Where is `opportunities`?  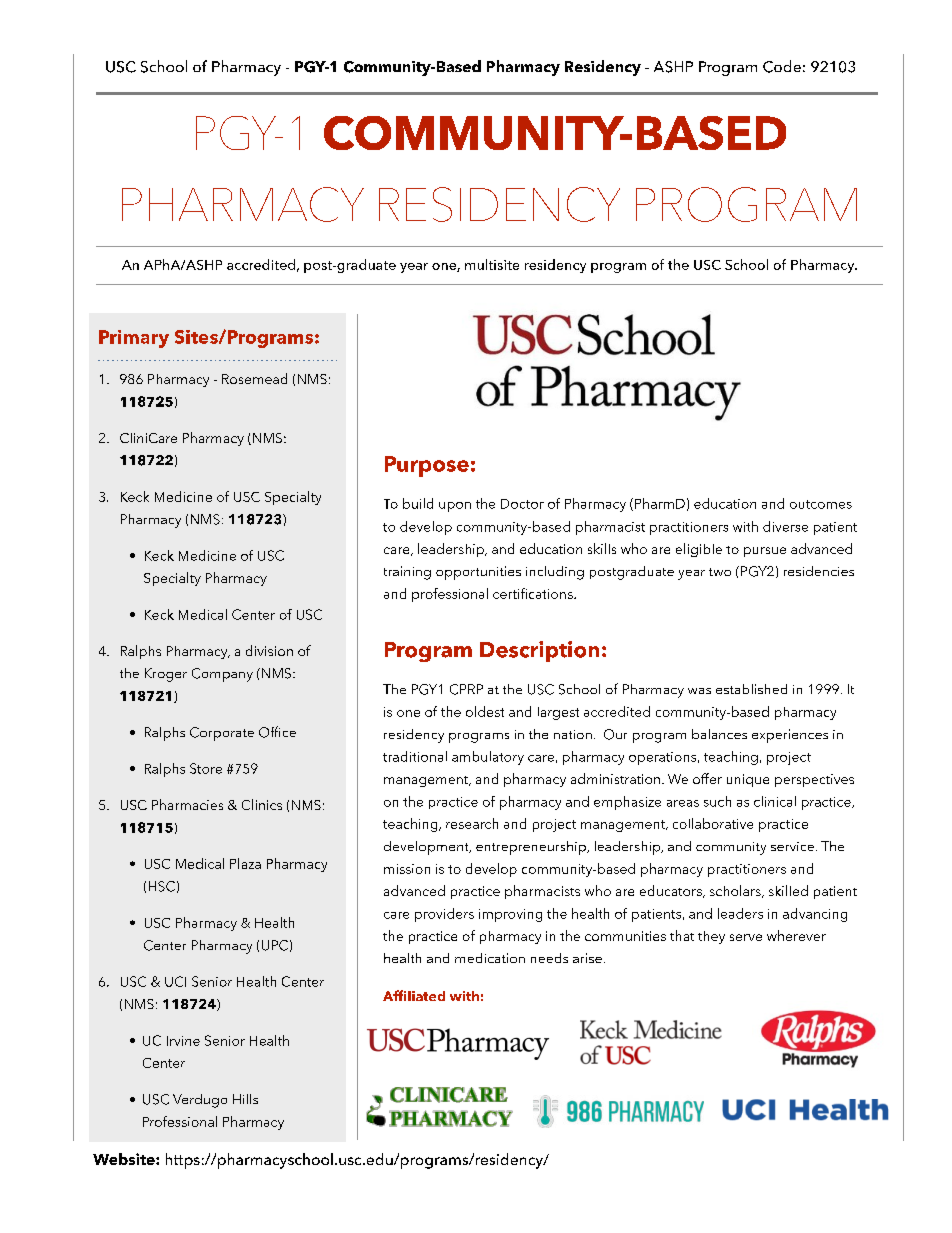
opportunities is located at coordinates (478, 573).
